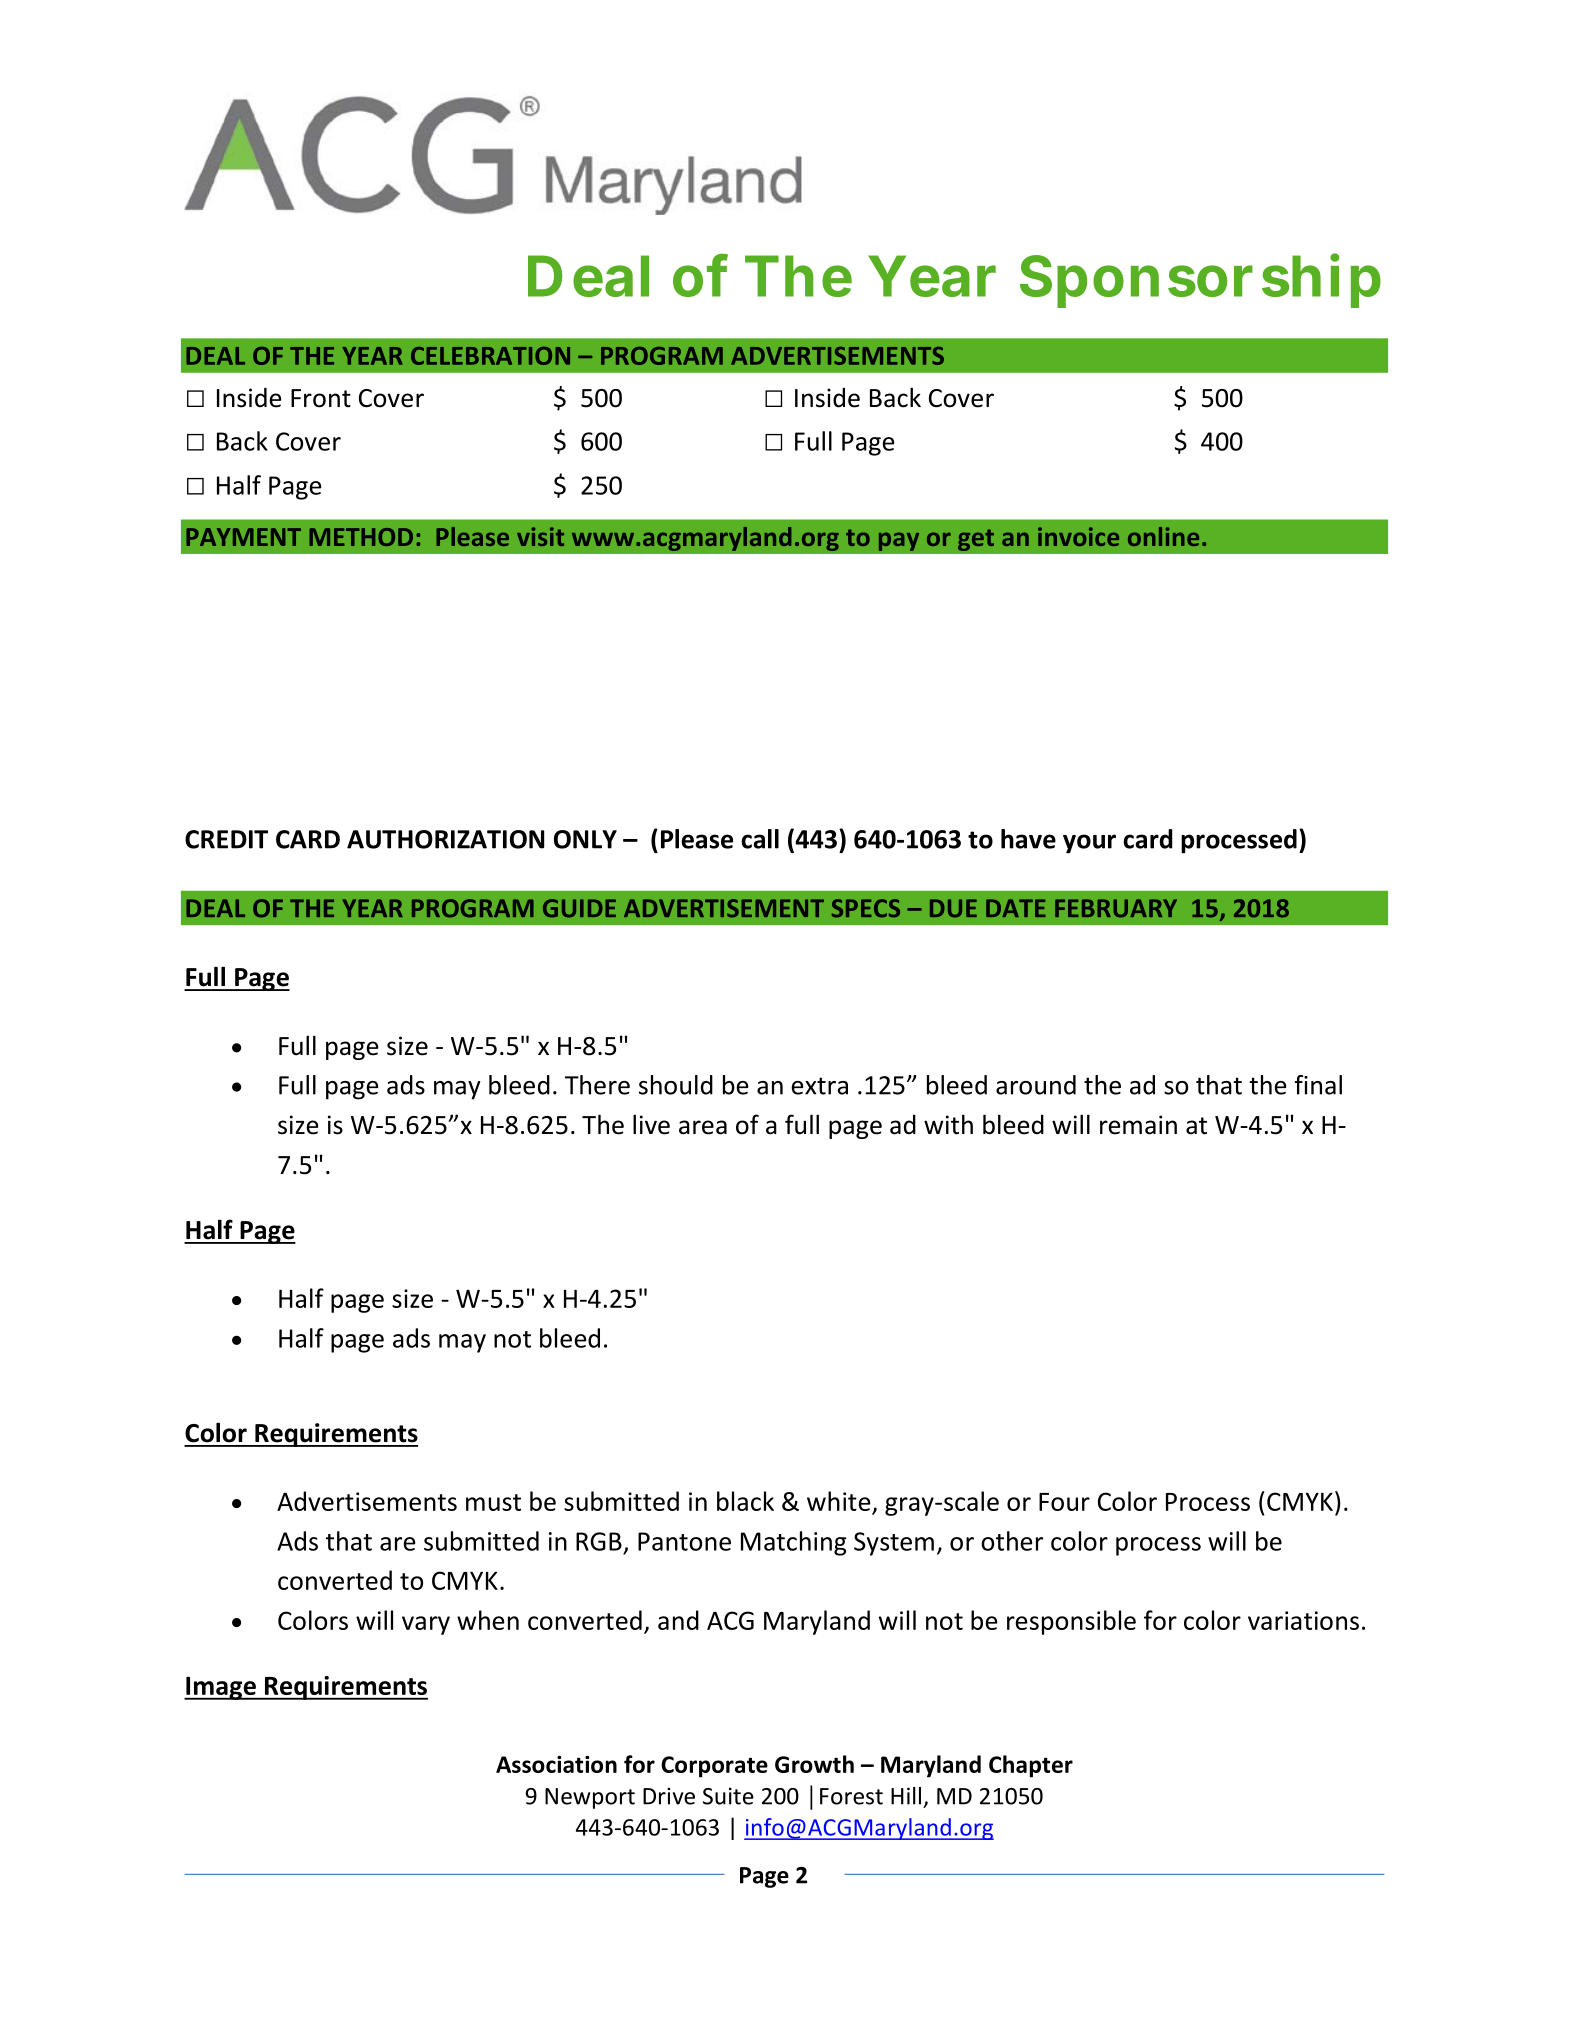  Describe the element at coordinates (1200, 280) in the screenshot. I see `Sponsorship` at that location.
